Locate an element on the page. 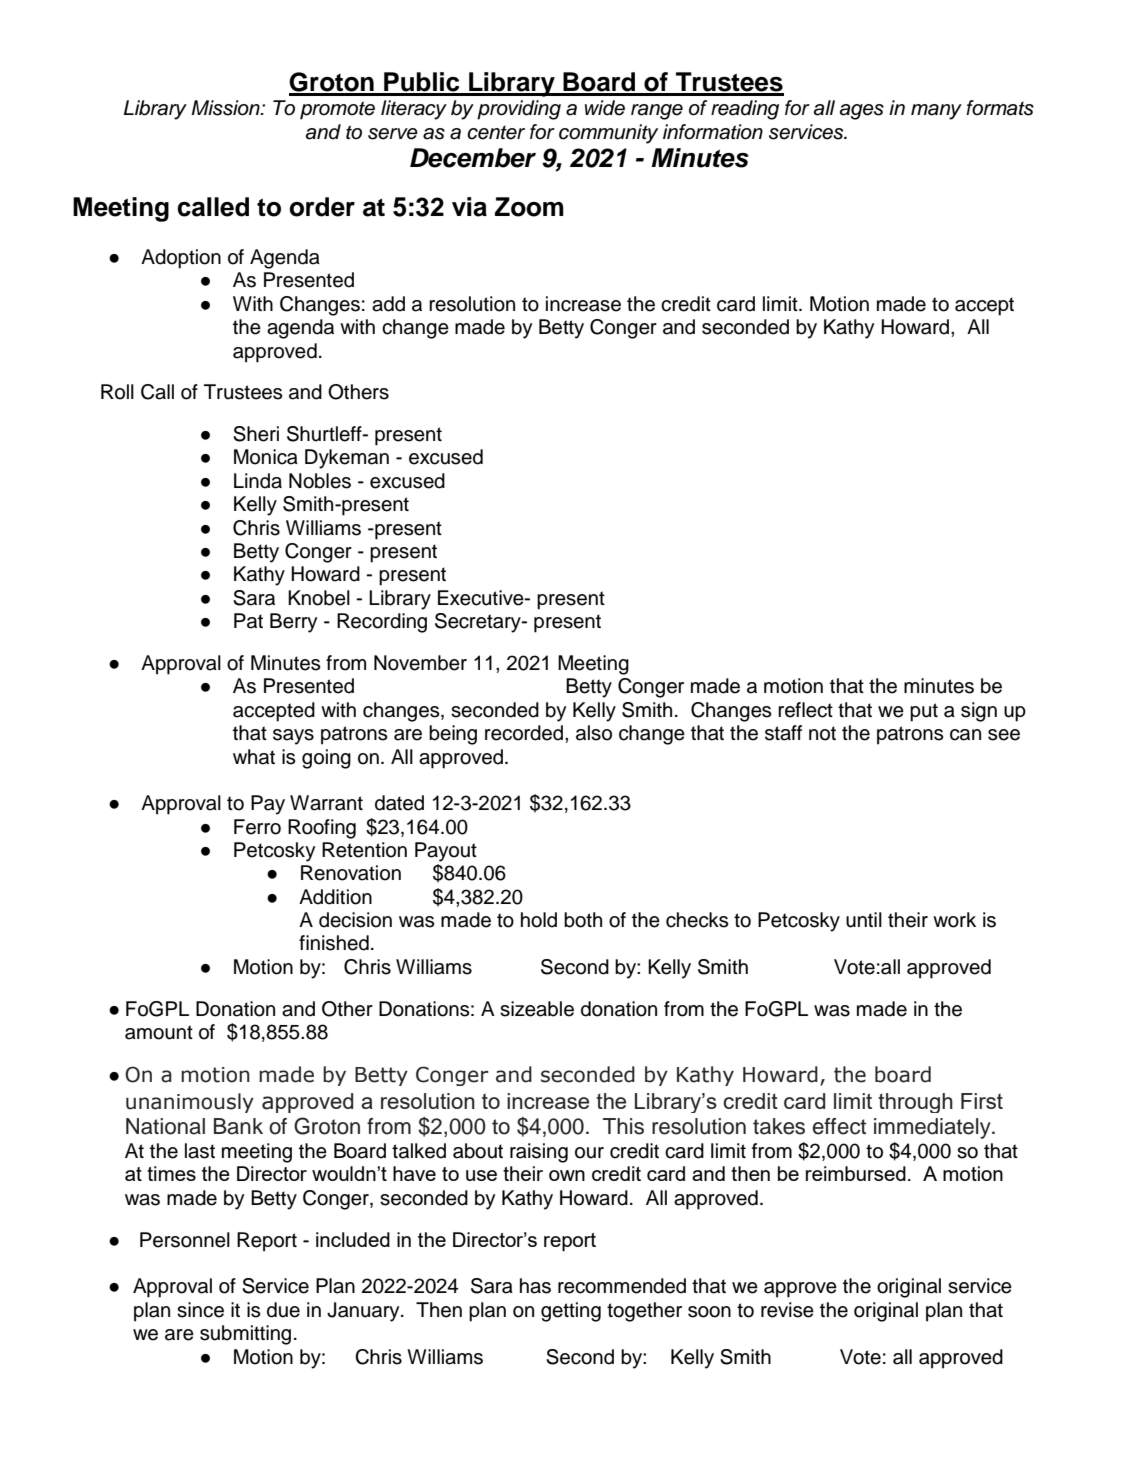 The width and height of the image is (1131, 1463). sizeable is located at coordinates (537, 1009).
